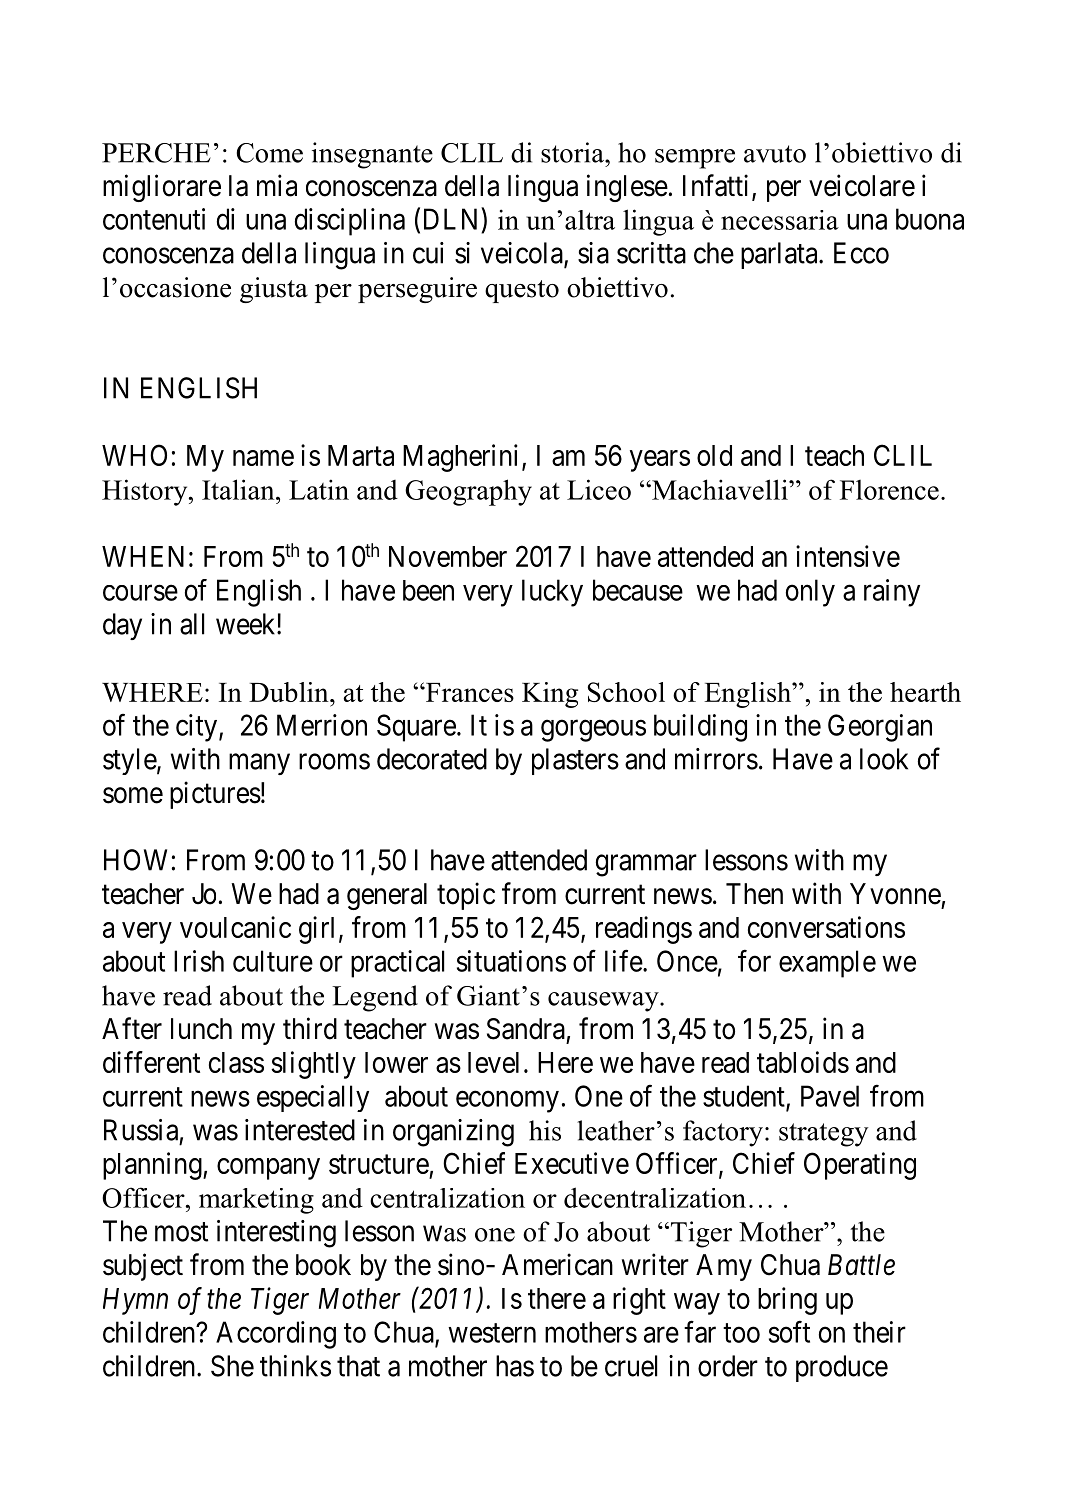 The width and height of the document is (1066, 1507). What do you see at coordinates (884, 759) in the document?
I see `look` at bounding box center [884, 759].
